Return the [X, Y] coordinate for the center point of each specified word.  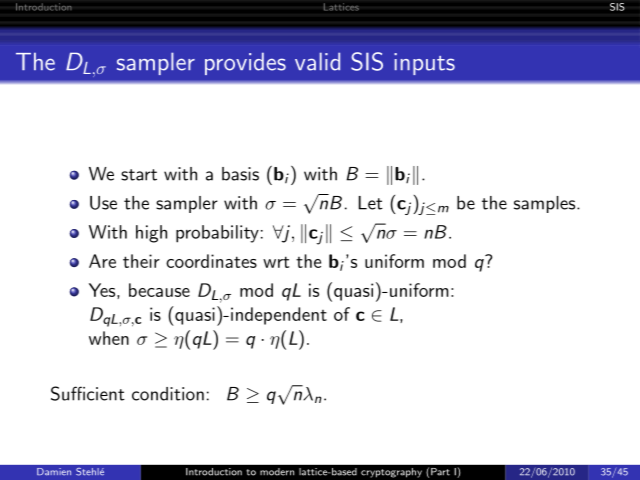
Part [440, 472]
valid [317, 61]
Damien [54, 472]
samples [546, 204]
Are [102, 261]
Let [371, 203]
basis [240, 174]
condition [168, 394]
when [109, 338]
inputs [424, 64]
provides [245, 63]
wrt [276, 262]
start [139, 175]
